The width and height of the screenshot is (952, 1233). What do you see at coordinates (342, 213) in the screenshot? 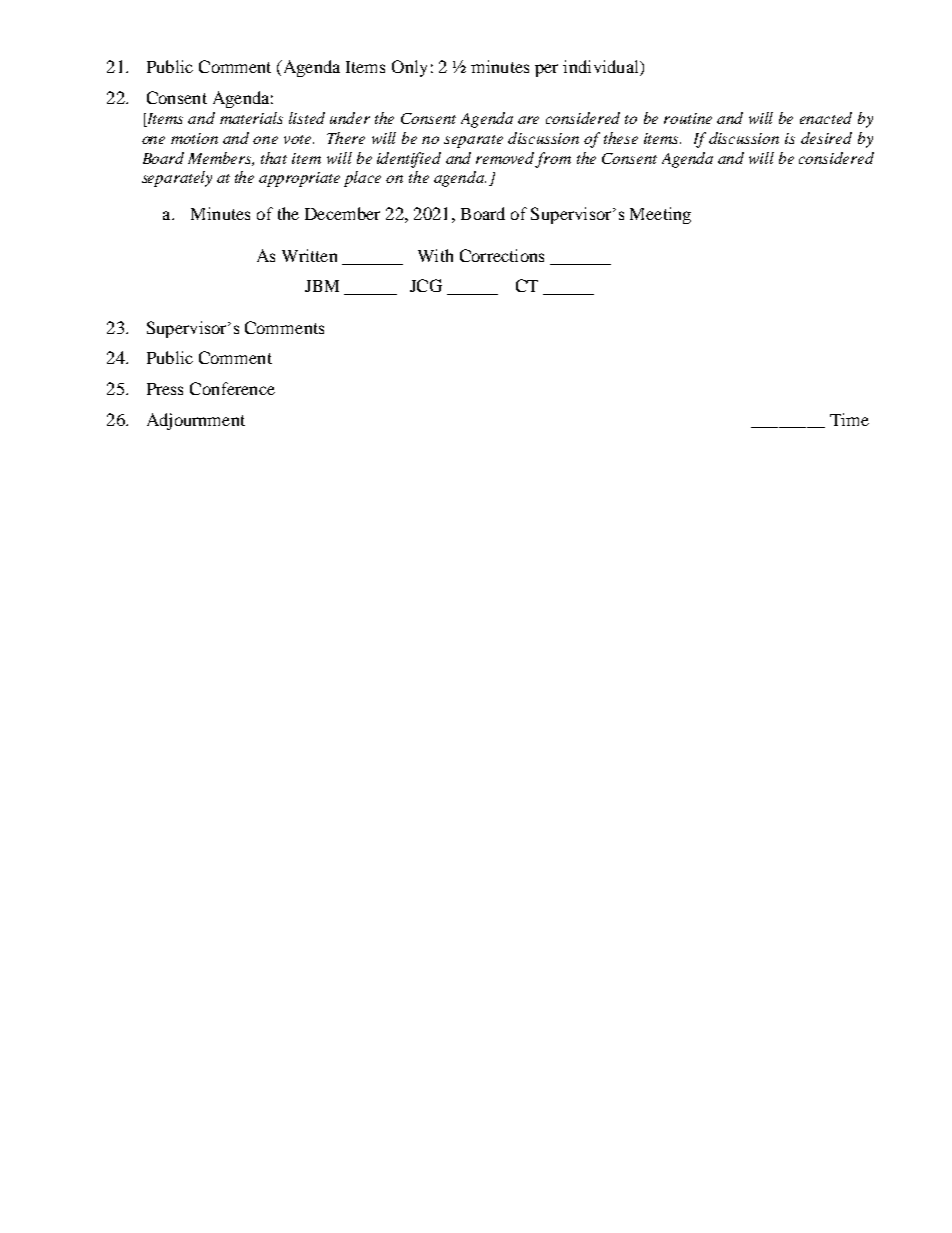
I see `December` at bounding box center [342, 213].
